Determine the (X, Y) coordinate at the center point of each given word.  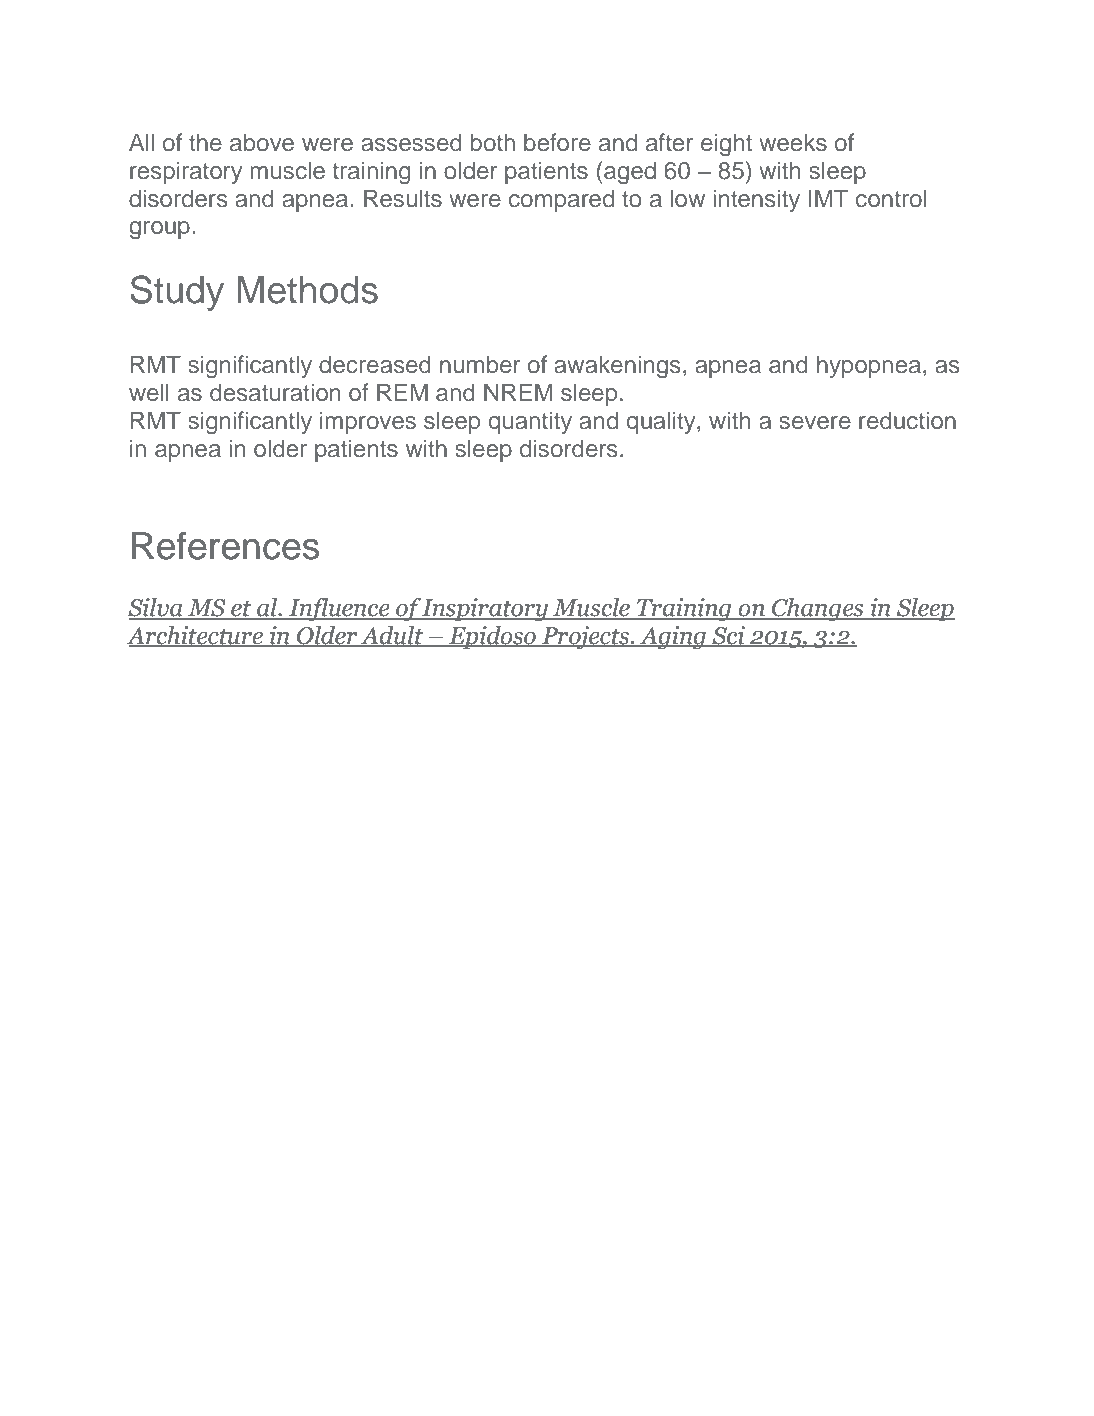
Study (177, 293)
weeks (793, 142)
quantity (530, 422)
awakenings (617, 367)
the (205, 142)
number (480, 364)
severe (815, 423)
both (492, 142)
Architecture (196, 636)
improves (368, 422)
